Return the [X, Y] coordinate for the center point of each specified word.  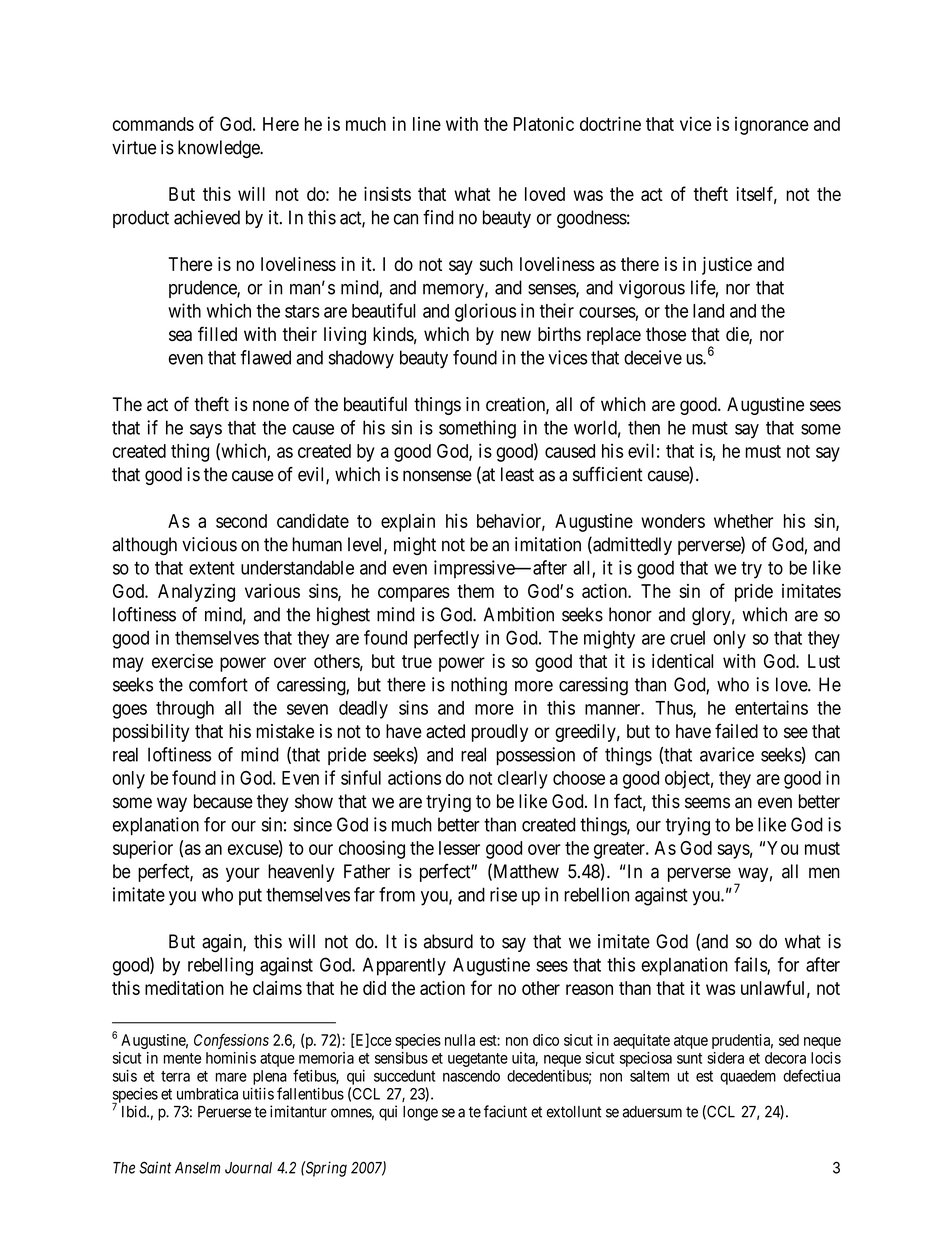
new [516, 335]
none [271, 406]
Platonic [543, 124]
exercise [182, 661]
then [644, 427]
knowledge [219, 149]
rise [503, 894]
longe [420, 1113]
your [243, 874]
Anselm [197, 1168]
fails [751, 965]
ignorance [772, 126]
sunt [689, 1058]
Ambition [519, 614]
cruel [687, 638]
